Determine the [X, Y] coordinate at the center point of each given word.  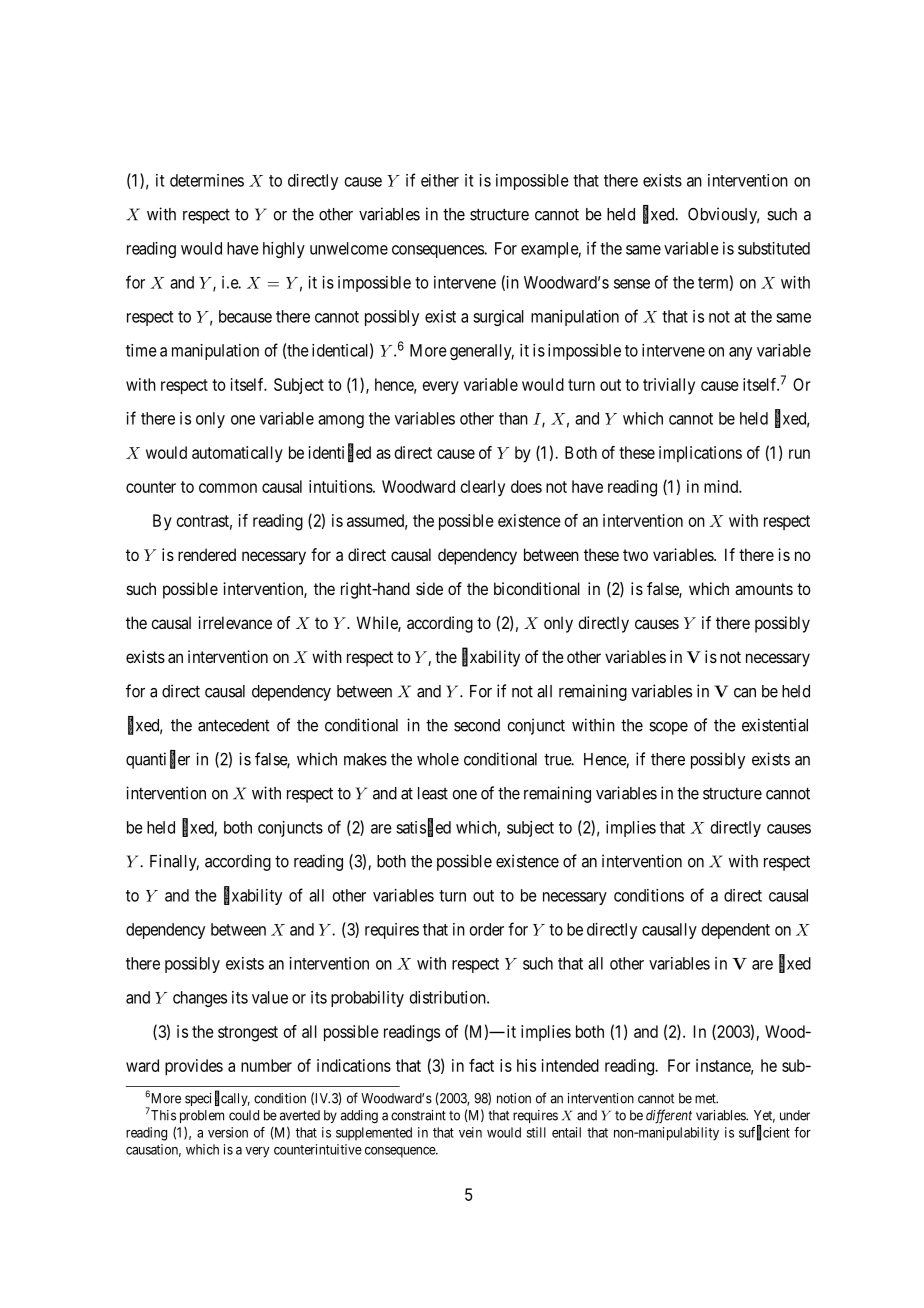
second [477, 725]
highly [284, 250]
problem [202, 1116]
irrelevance [235, 622]
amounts [764, 589]
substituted [774, 248]
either [440, 180]
